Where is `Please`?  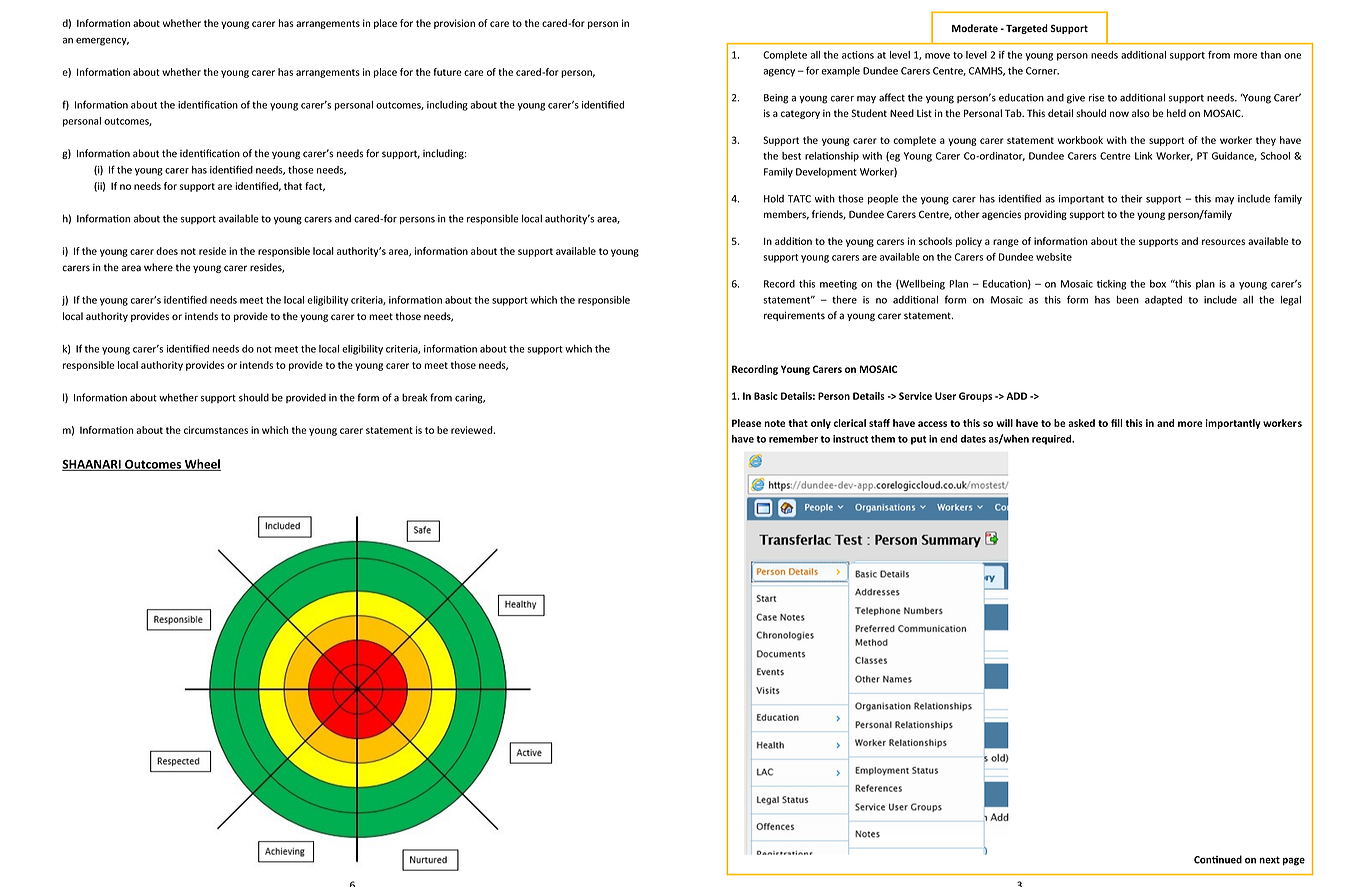 Please is located at coordinates (746, 423).
